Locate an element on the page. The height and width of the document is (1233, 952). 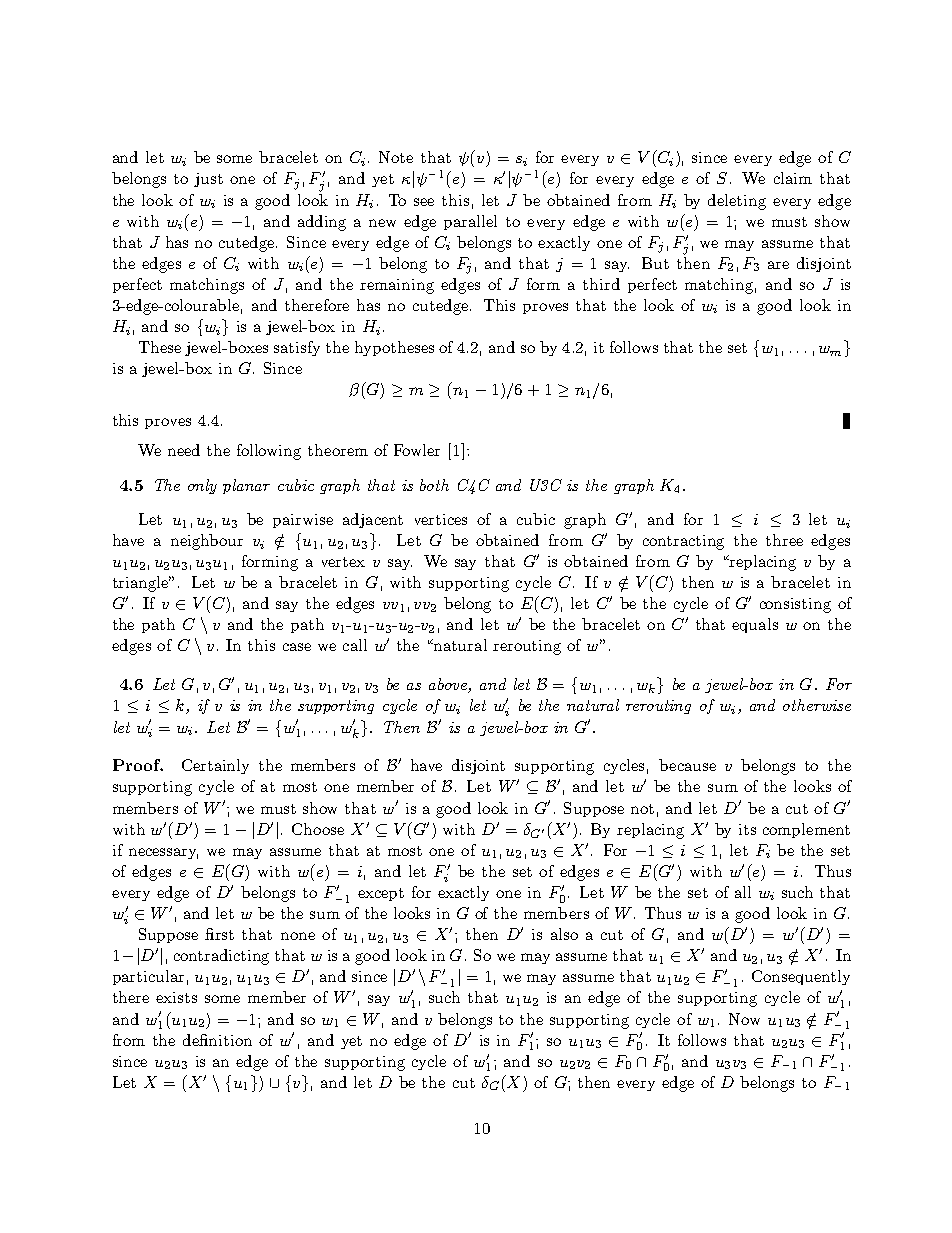
are is located at coordinates (778, 265).
